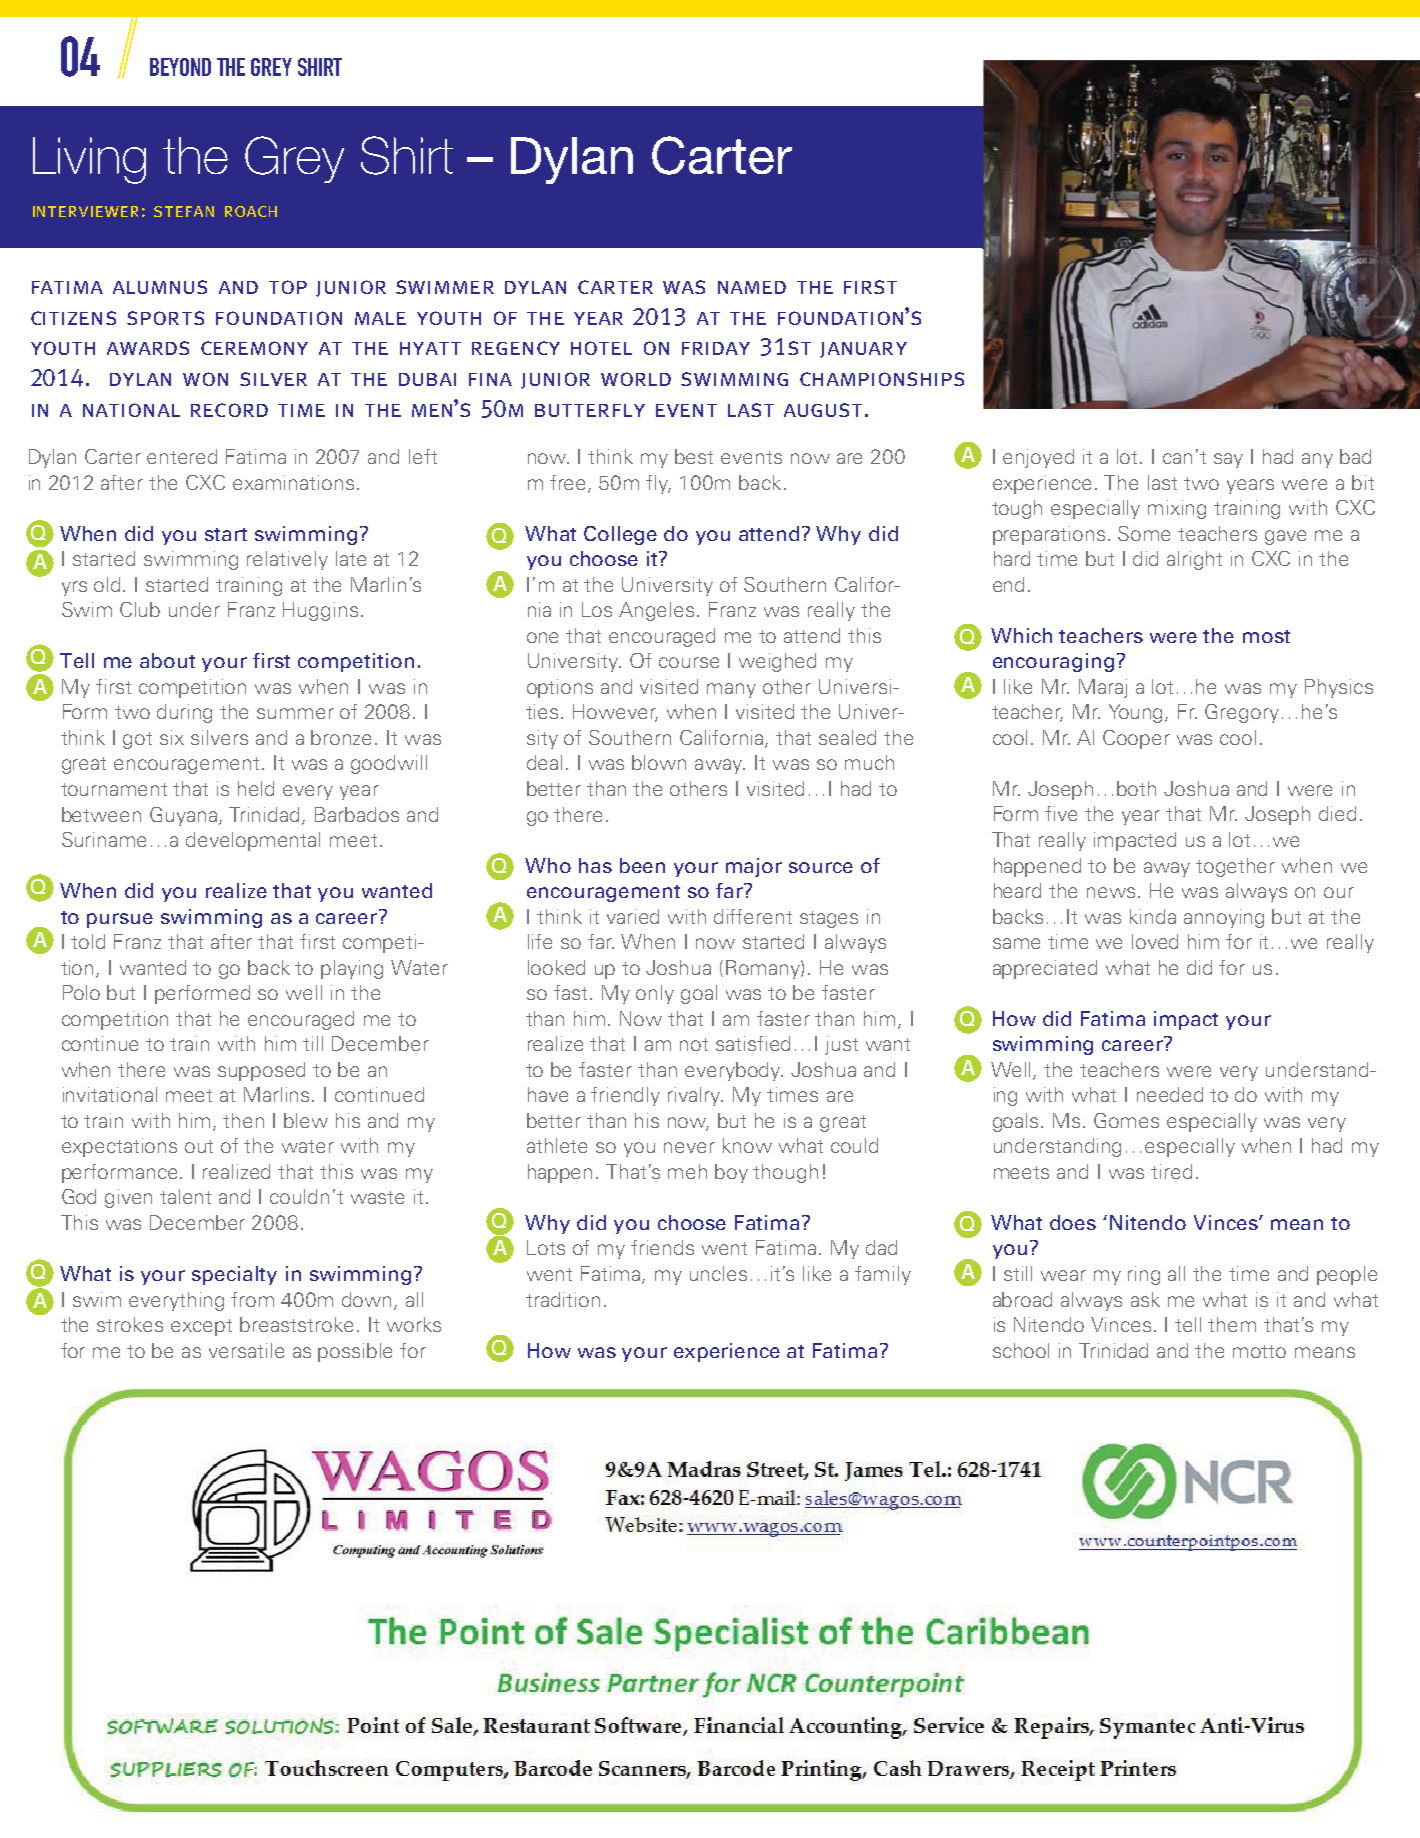 Image resolution: width=1420 pixels, height=1838 pixels. Describe the element at coordinates (694, 456) in the page. I see `best` at that location.
